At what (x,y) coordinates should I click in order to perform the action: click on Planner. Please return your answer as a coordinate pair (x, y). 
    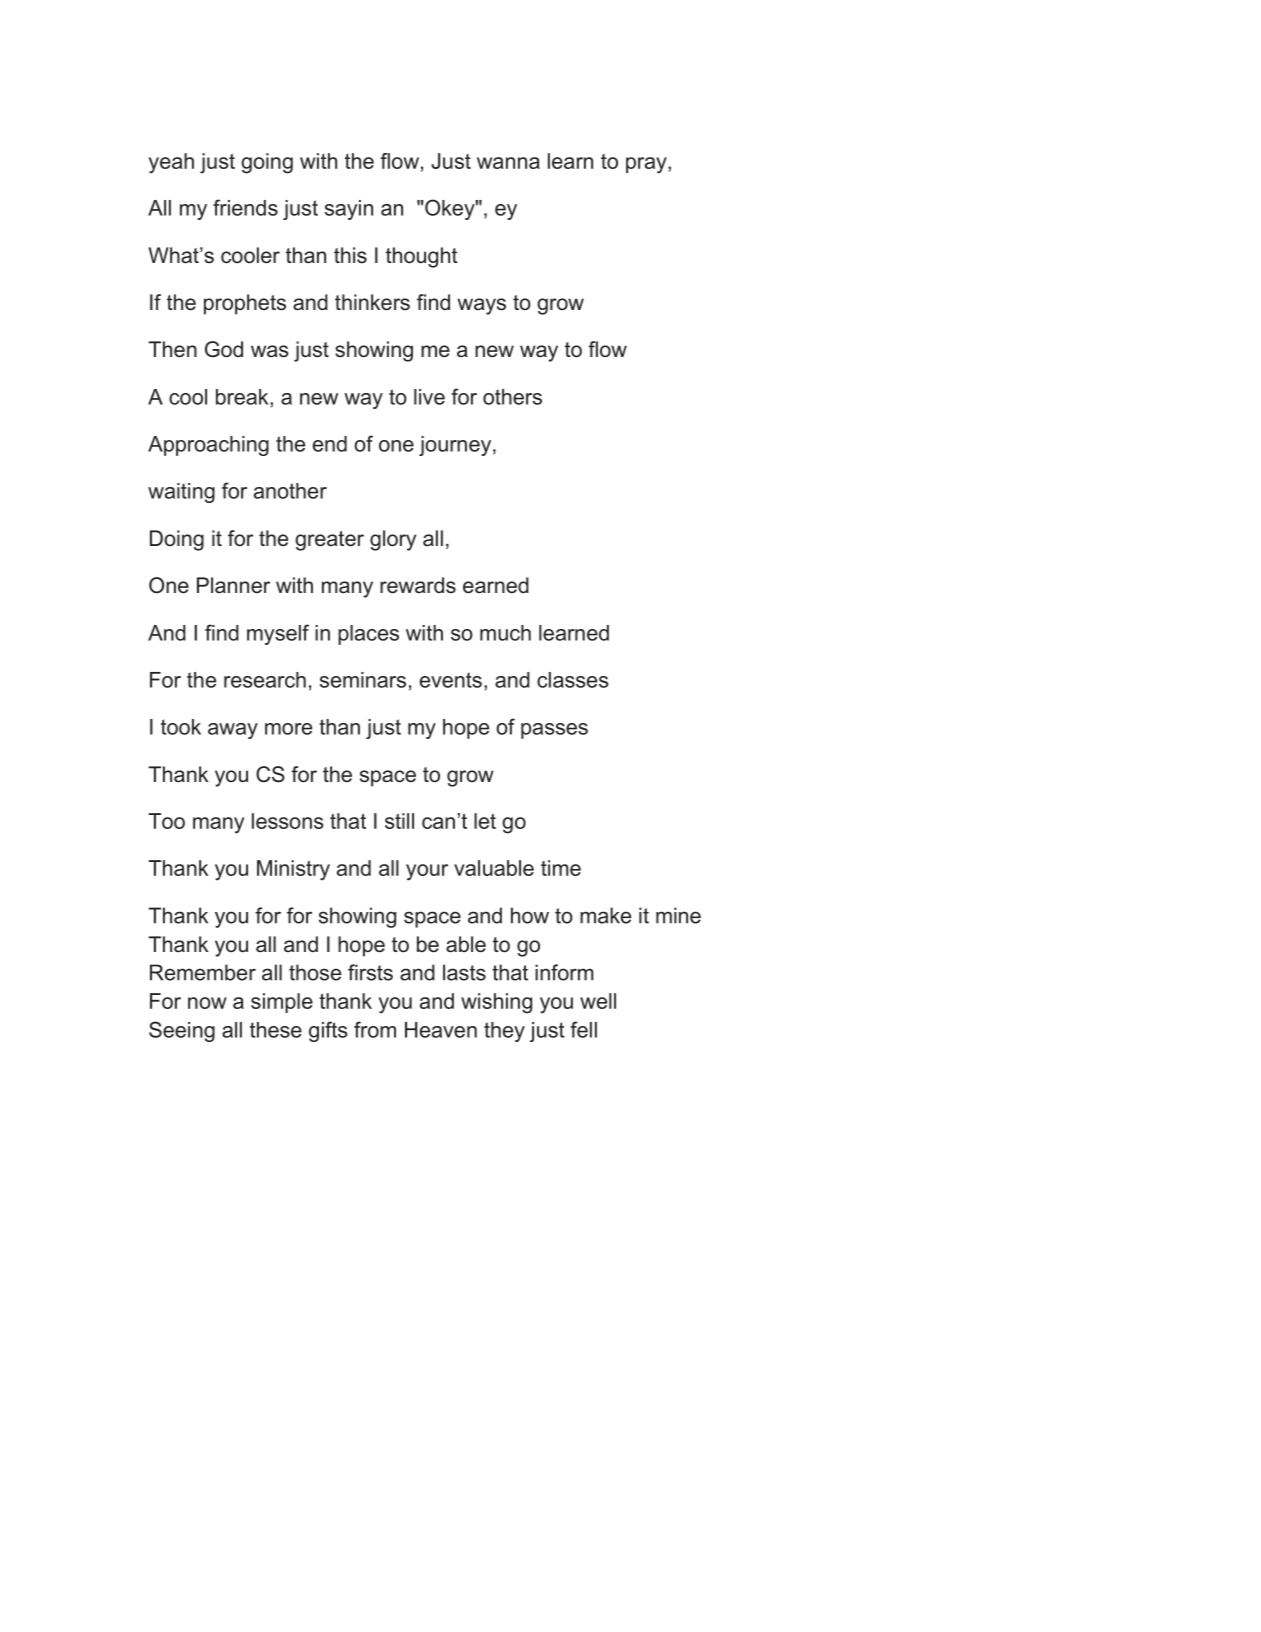
    Looking at the image, I should click on (233, 585).
